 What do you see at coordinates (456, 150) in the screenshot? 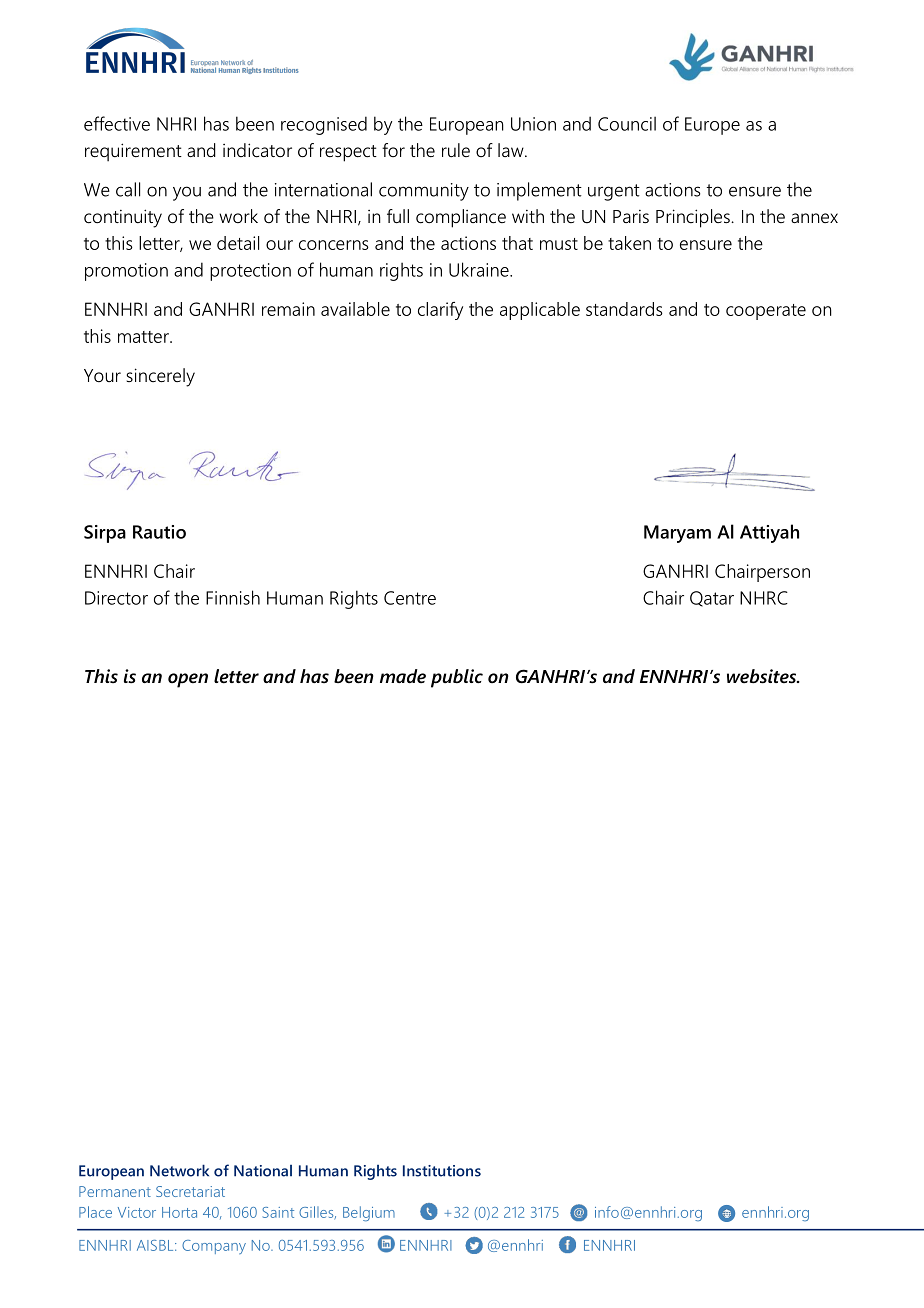
I see `rule` at bounding box center [456, 150].
